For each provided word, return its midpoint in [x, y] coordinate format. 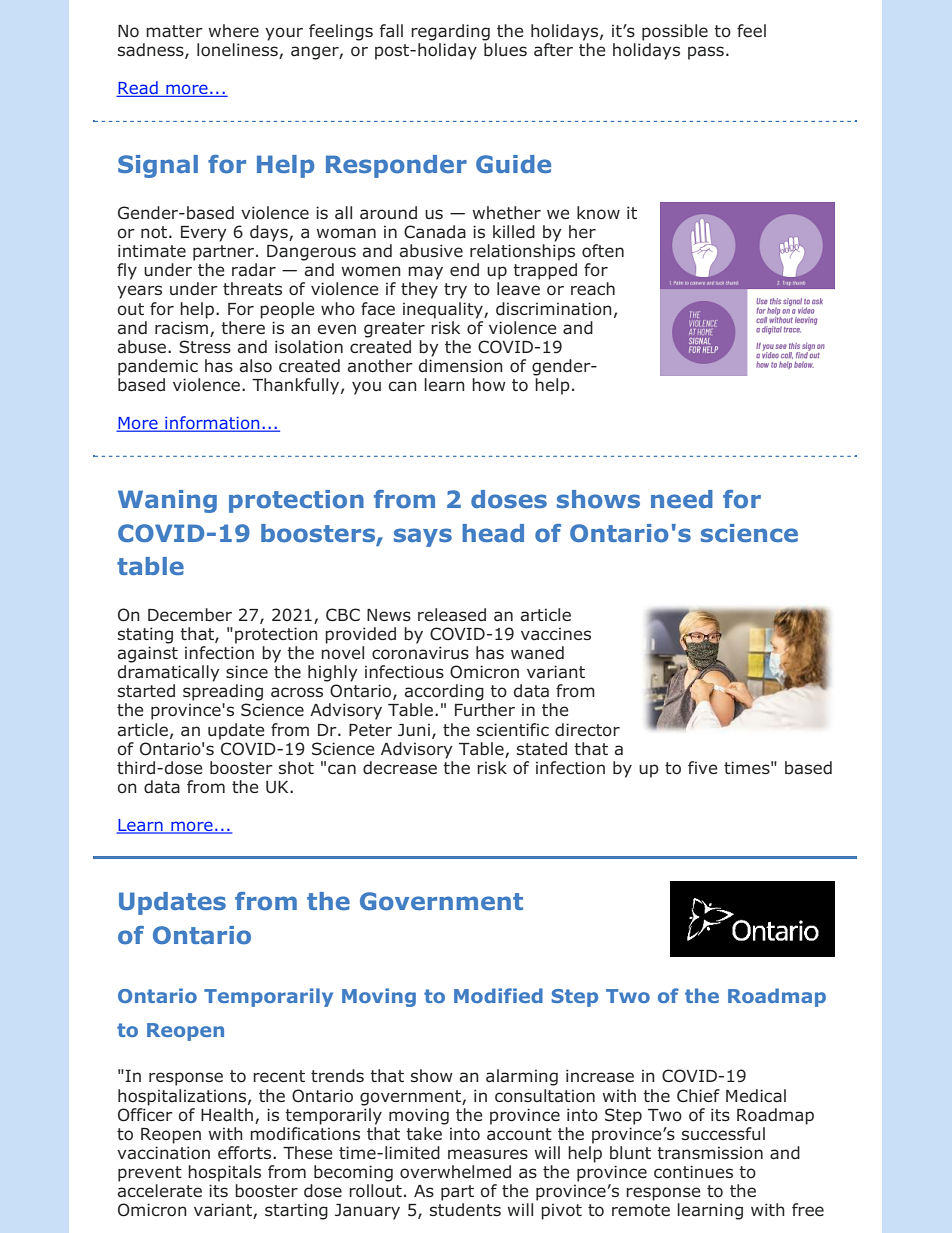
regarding [450, 32]
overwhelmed [455, 1172]
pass [706, 53]
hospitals [224, 1173]
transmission [710, 1153]
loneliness [238, 51]
